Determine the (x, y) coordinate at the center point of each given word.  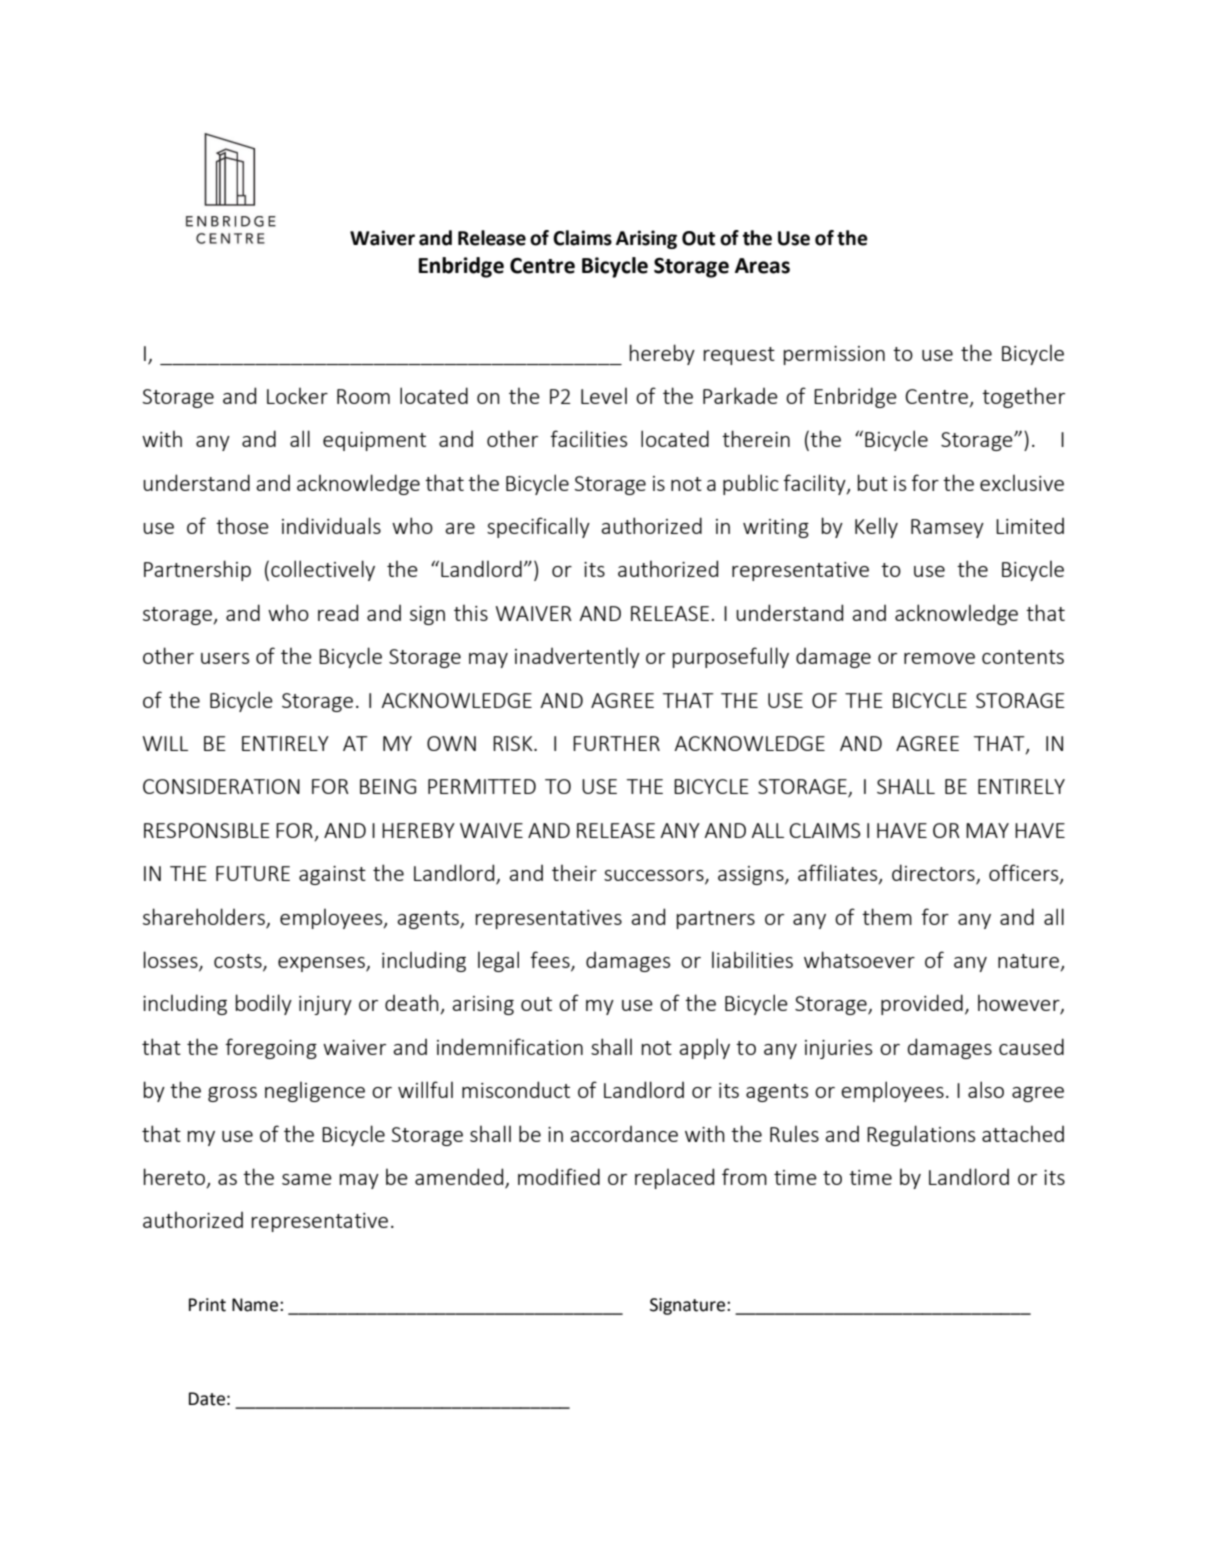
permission (834, 355)
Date (207, 1399)
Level (604, 395)
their (574, 872)
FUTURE (253, 873)
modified (559, 1176)
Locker (297, 395)
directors (934, 874)
